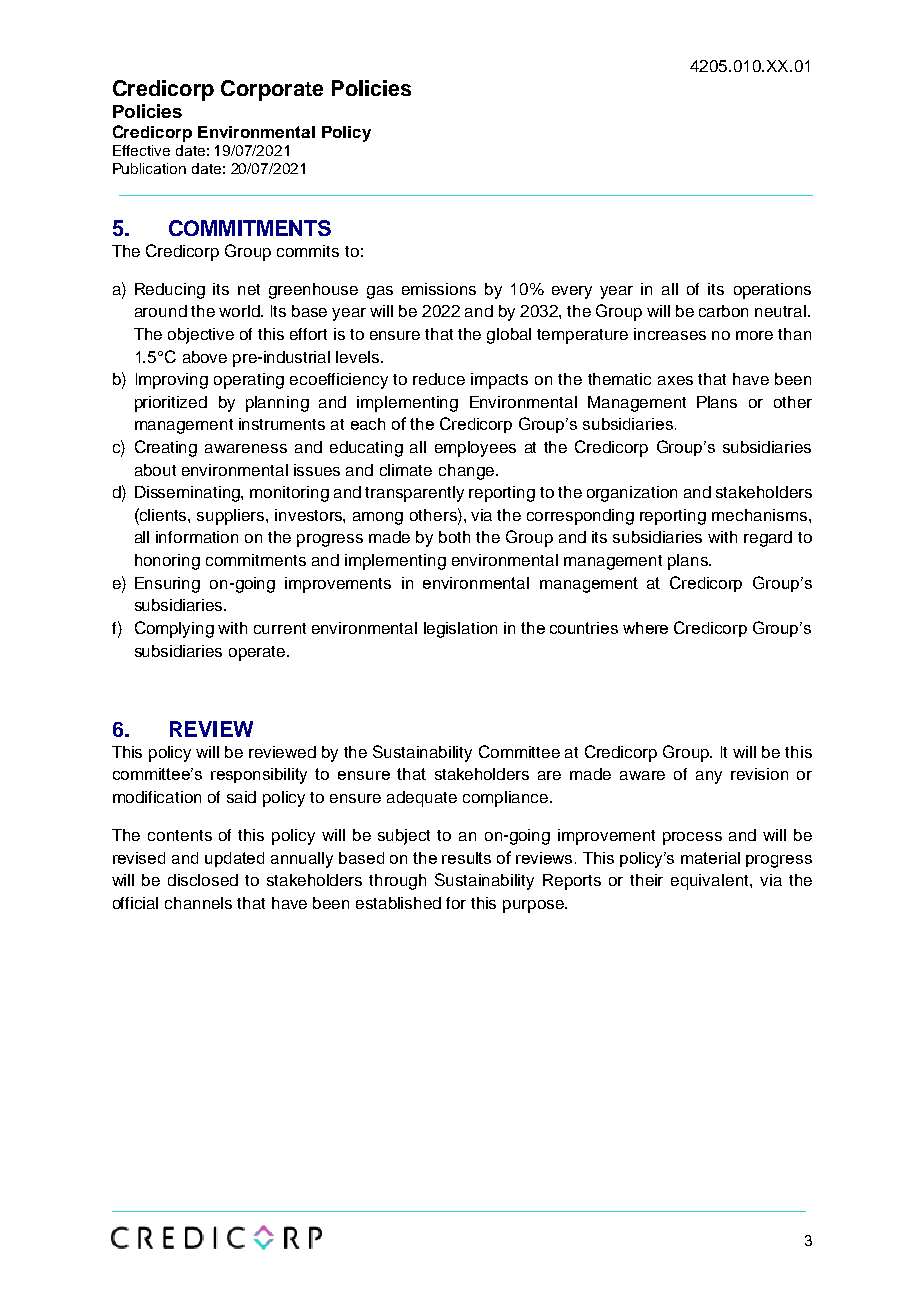  What do you see at coordinates (466, 858) in the screenshot?
I see `results` at bounding box center [466, 858].
